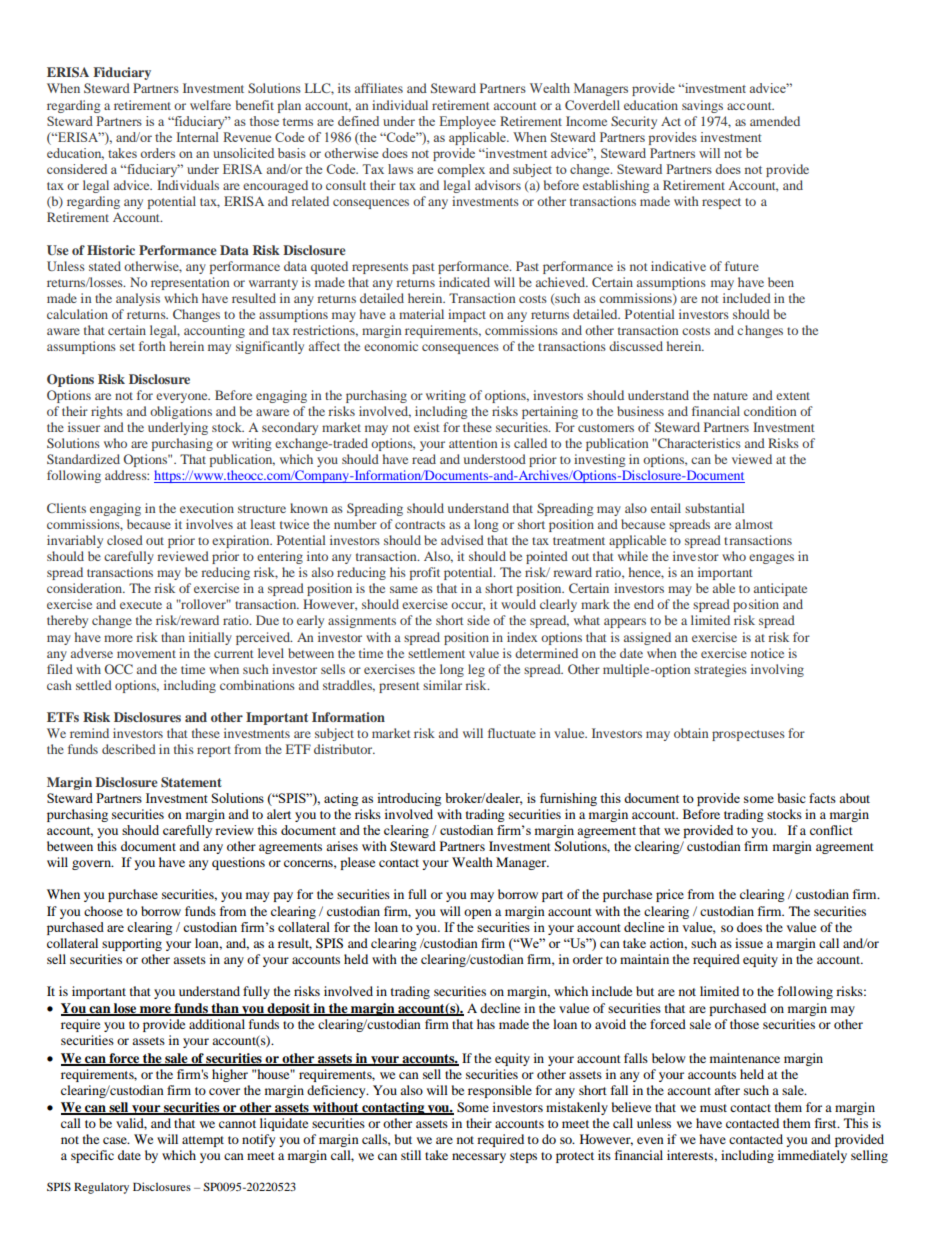 This image has height=1233, width=952. I want to click on settlement, so click(436, 653).
